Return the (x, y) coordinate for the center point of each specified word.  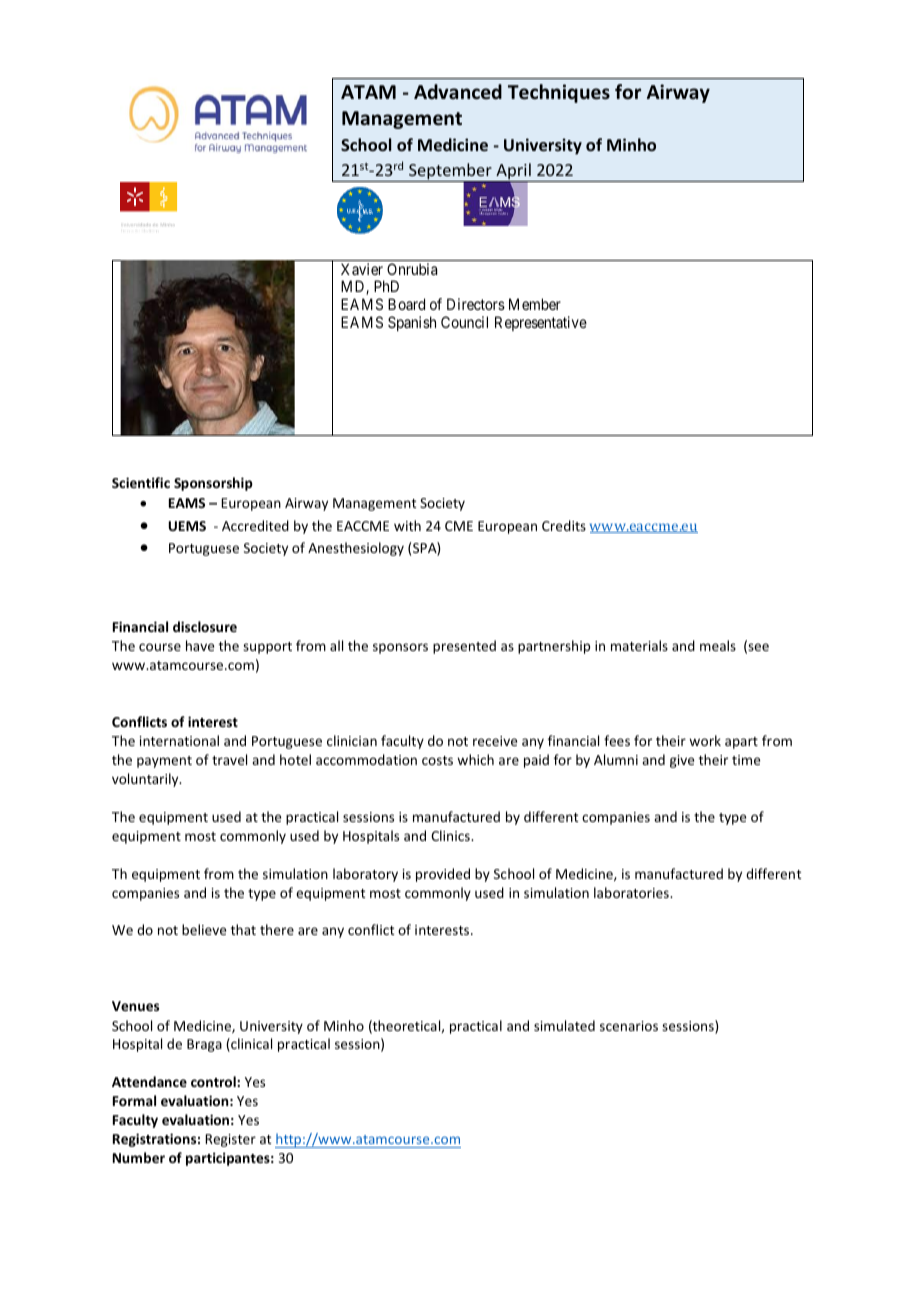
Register (230, 1140)
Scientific (141, 482)
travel (229, 759)
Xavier (362, 269)
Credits (564, 525)
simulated (564, 1025)
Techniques (559, 93)
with (407, 525)
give (682, 761)
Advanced (458, 92)
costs (437, 760)
